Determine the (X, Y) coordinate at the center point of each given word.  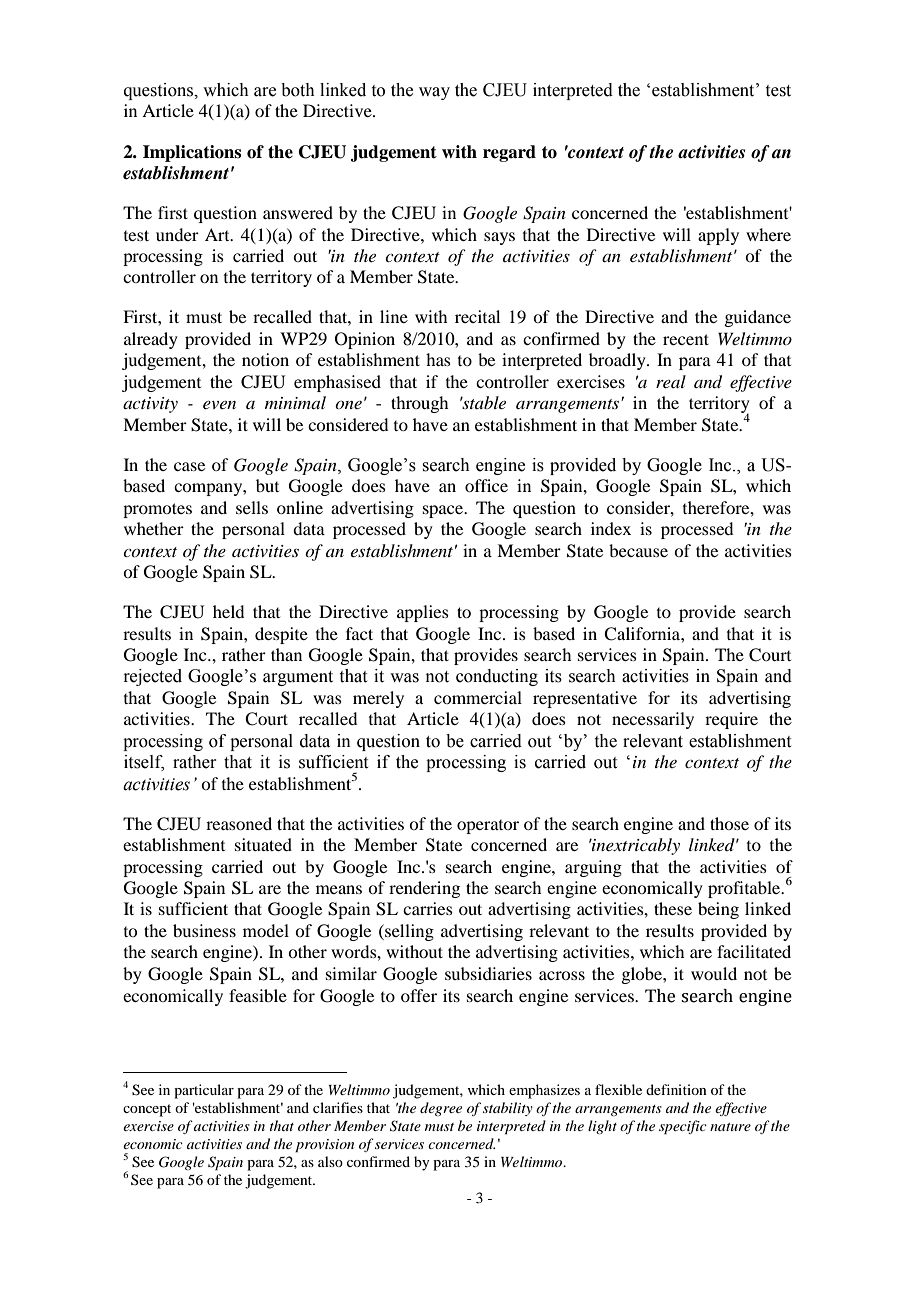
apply (718, 236)
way (434, 93)
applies (423, 613)
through (419, 404)
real (671, 381)
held (228, 611)
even (219, 405)
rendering (424, 889)
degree (441, 1109)
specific (683, 1127)
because (638, 550)
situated (263, 844)
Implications (192, 153)
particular (204, 1091)
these (673, 908)
